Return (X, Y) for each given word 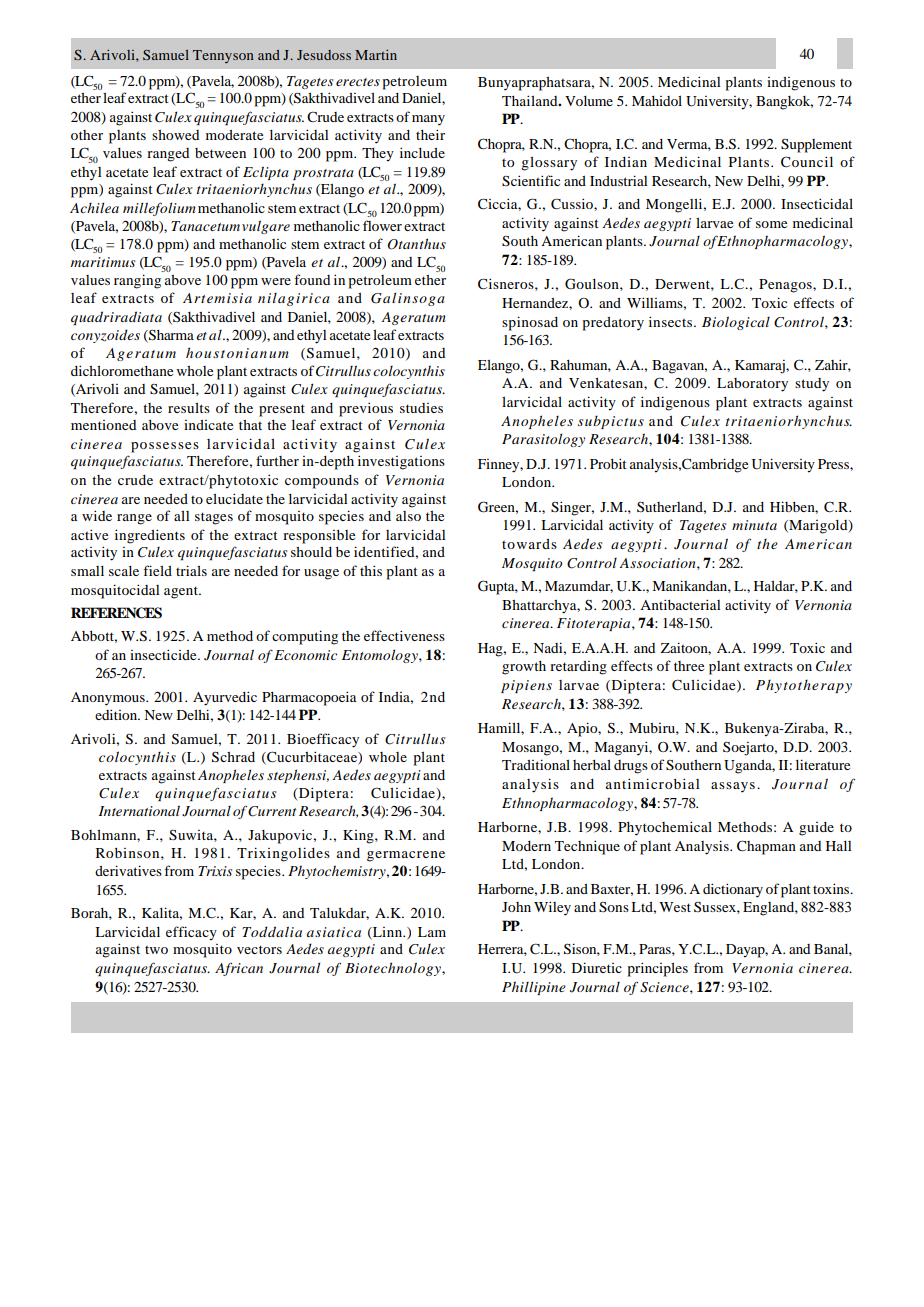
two (156, 950)
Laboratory (752, 385)
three (689, 666)
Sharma (170, 336)
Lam (432, 932)
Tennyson (223, 56)
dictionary (733, 890)
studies (421, 408)
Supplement (816, 146)
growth (524, 668)
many (428, 120)
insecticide (164, 654)
